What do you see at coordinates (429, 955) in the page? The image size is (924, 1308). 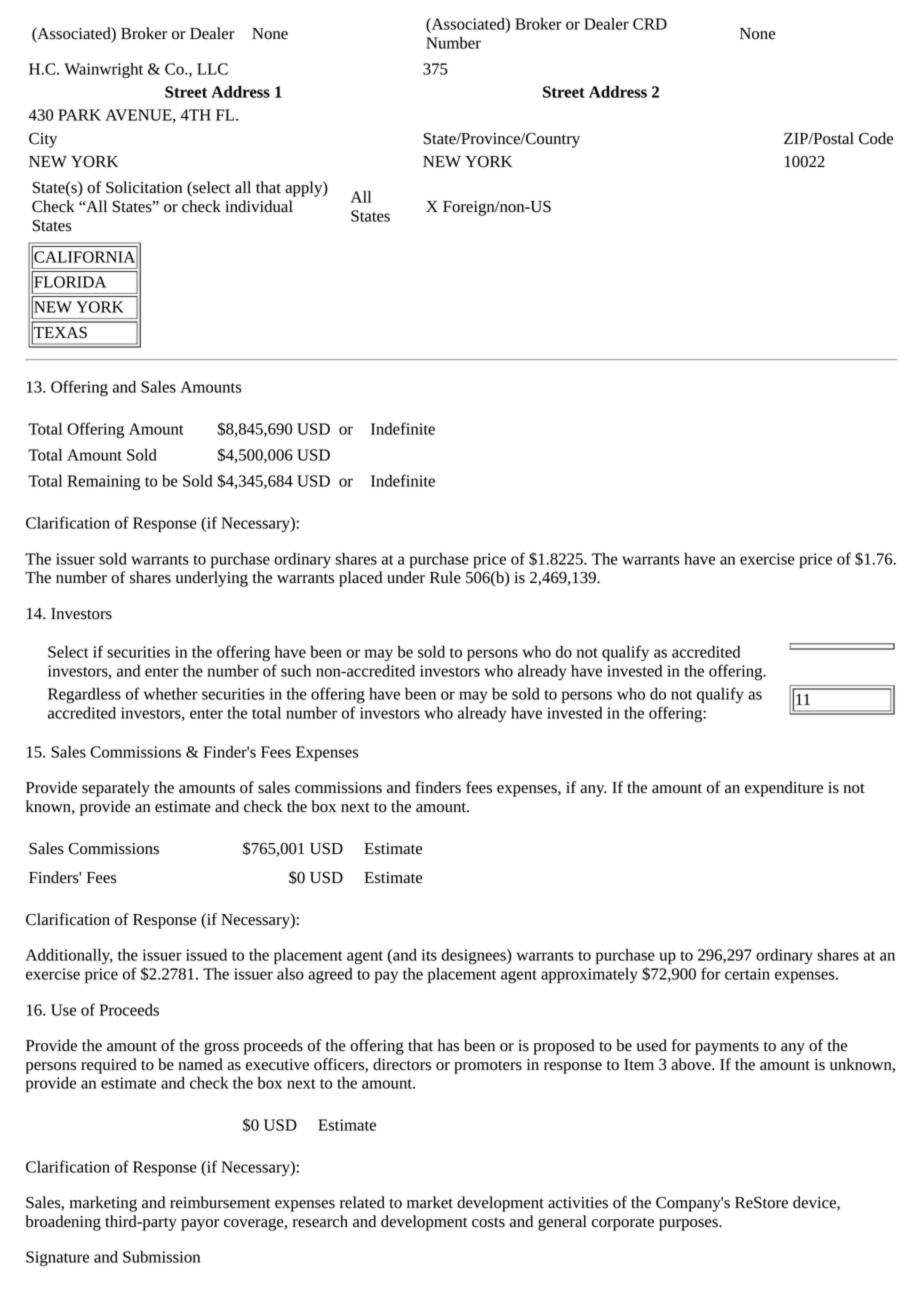 I see `its` at bounding box center [429, 955].
